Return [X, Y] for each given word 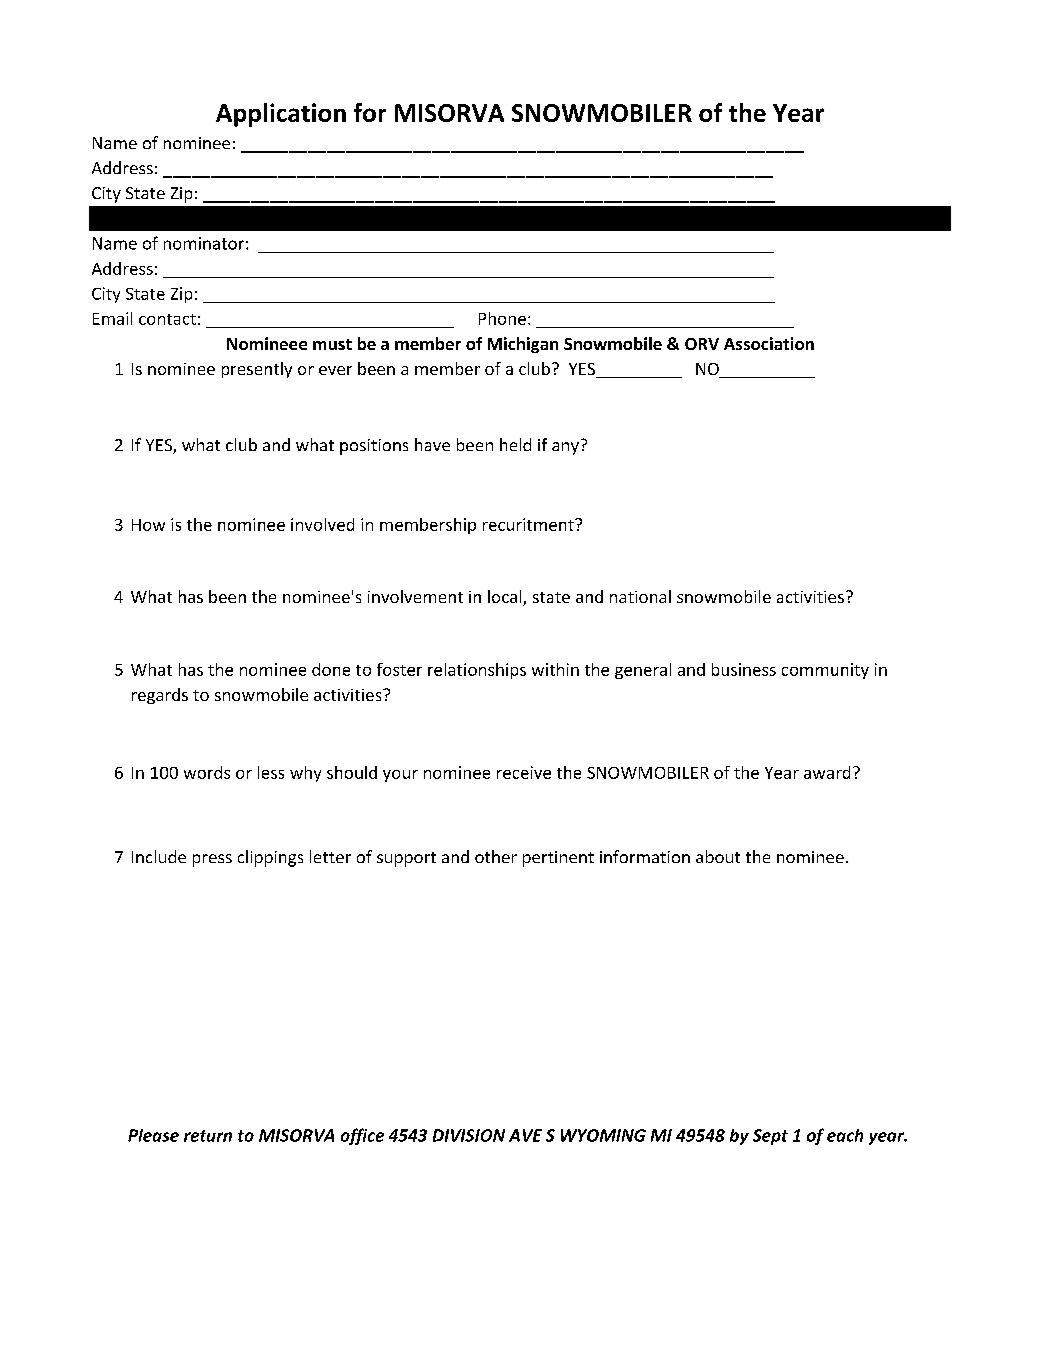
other [496, 856]
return [208, 1136]
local [506, 598]
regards [160, 696]
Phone [502, 318]
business [744, 669]
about [718, 856]
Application [281, 115]
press [212, 860]
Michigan [523, 345]
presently [257, 370]
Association [769, 343]
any [565, 448]
